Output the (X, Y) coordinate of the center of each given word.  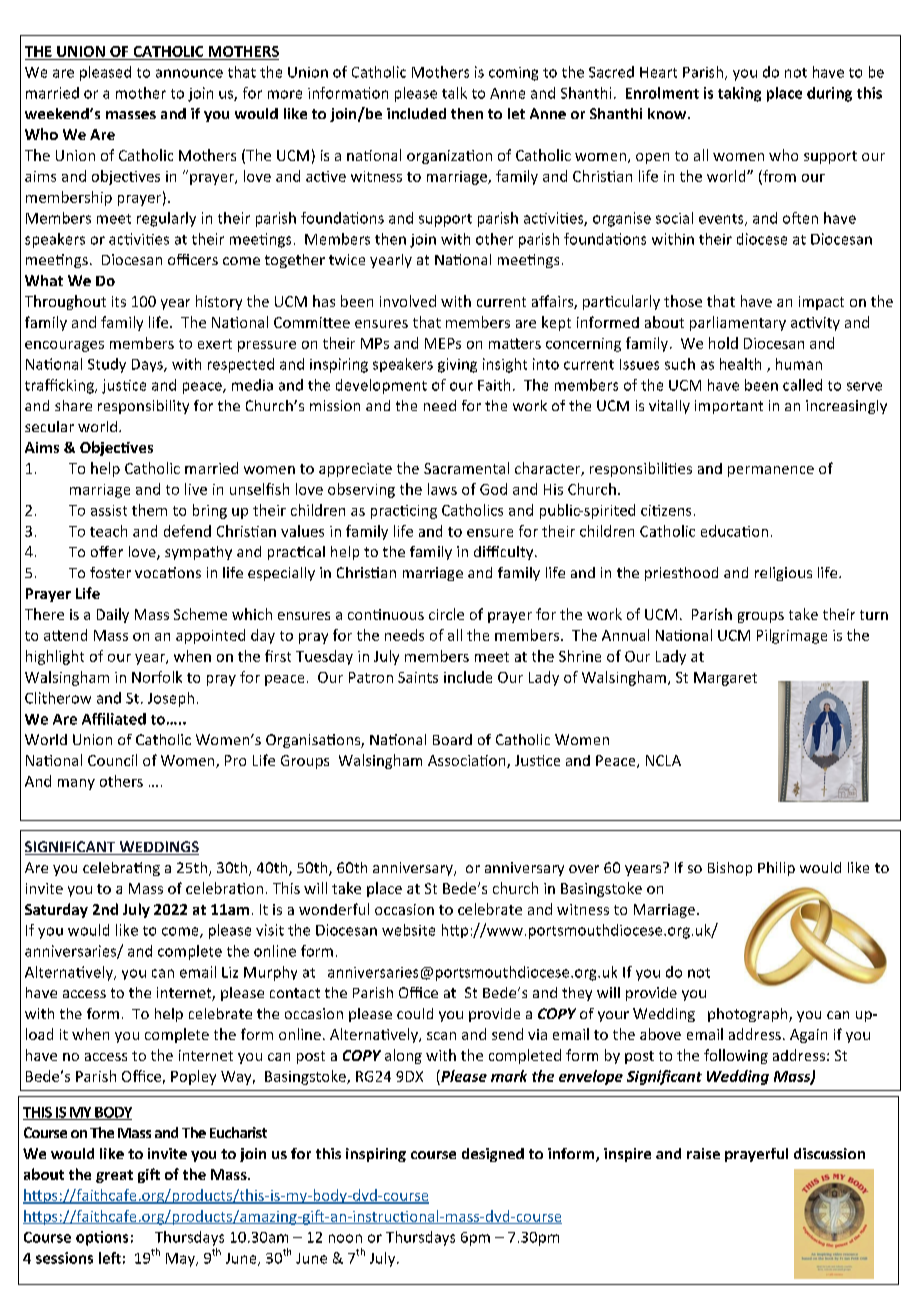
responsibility (143, 407)
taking (739, 94)
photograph (749, 1015)
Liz (230, 972)
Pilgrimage (792, 636)
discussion (829, 1153)
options (102, 1238)
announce (189, 73)
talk (454, 93)
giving (457, 365)
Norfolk (157, 677)
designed (493, 1155)
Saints (418, 677)
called (802, 385)
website (408, 930)
